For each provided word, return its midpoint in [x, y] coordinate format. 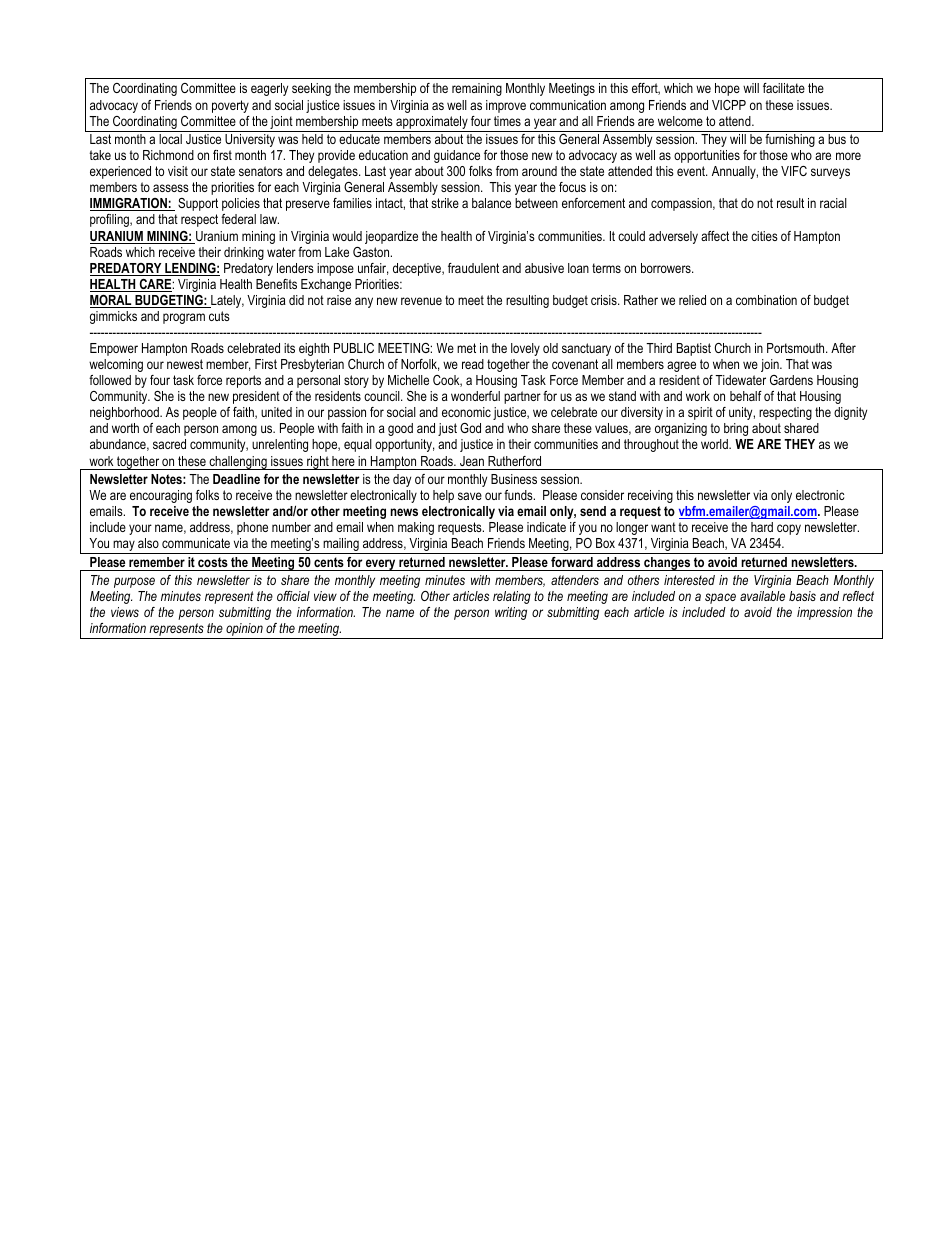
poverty [230, 106]
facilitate [784, 88]
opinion [244, 631]
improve [506, 106]
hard [762, 527]
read [473, 364]
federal [238, 219]
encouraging [161, 496]
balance [491, 203]
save [470, 496]
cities [764, 236]
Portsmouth [797, 348]
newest [185, 364]
